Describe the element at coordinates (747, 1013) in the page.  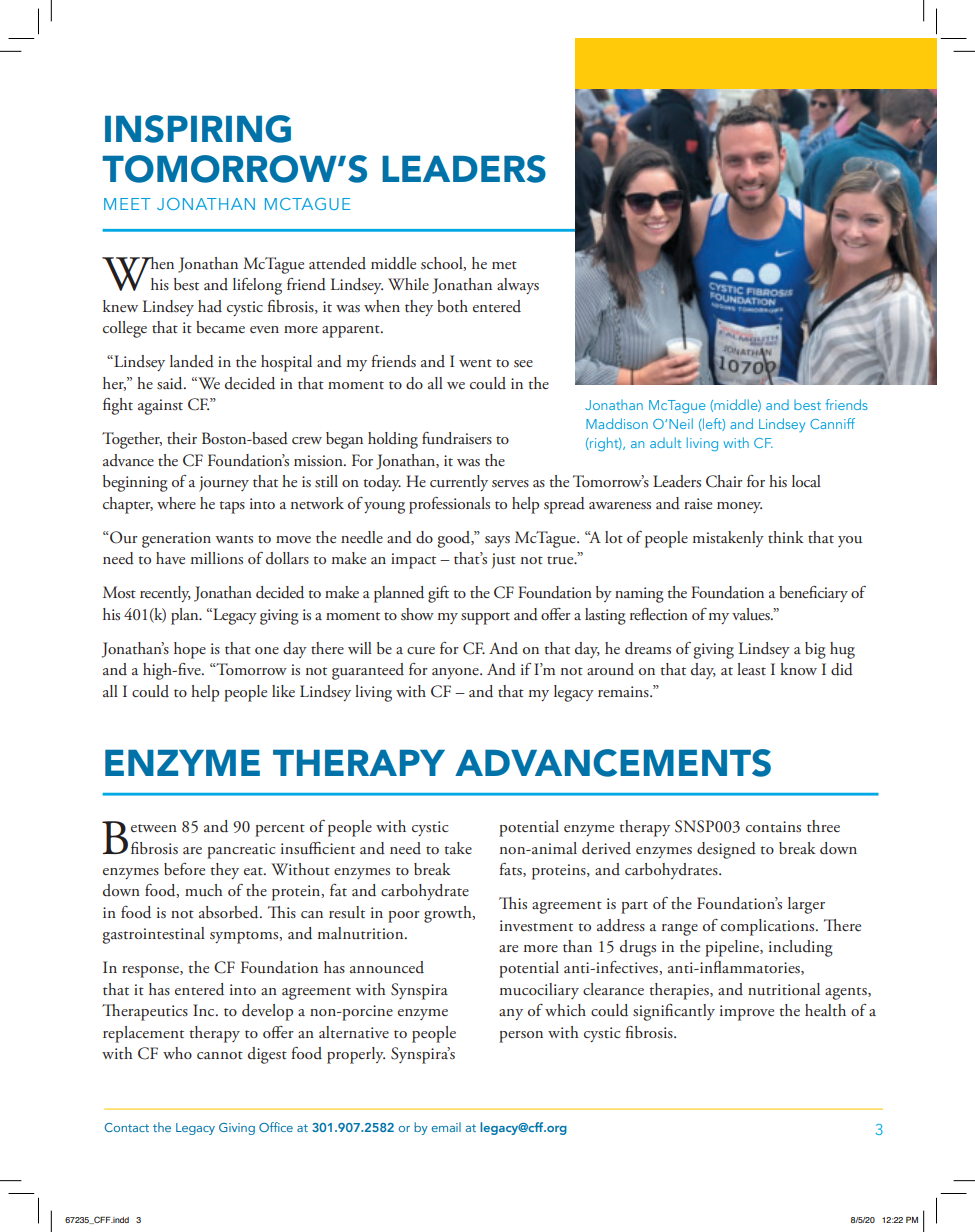
I see `improve` at that location.
